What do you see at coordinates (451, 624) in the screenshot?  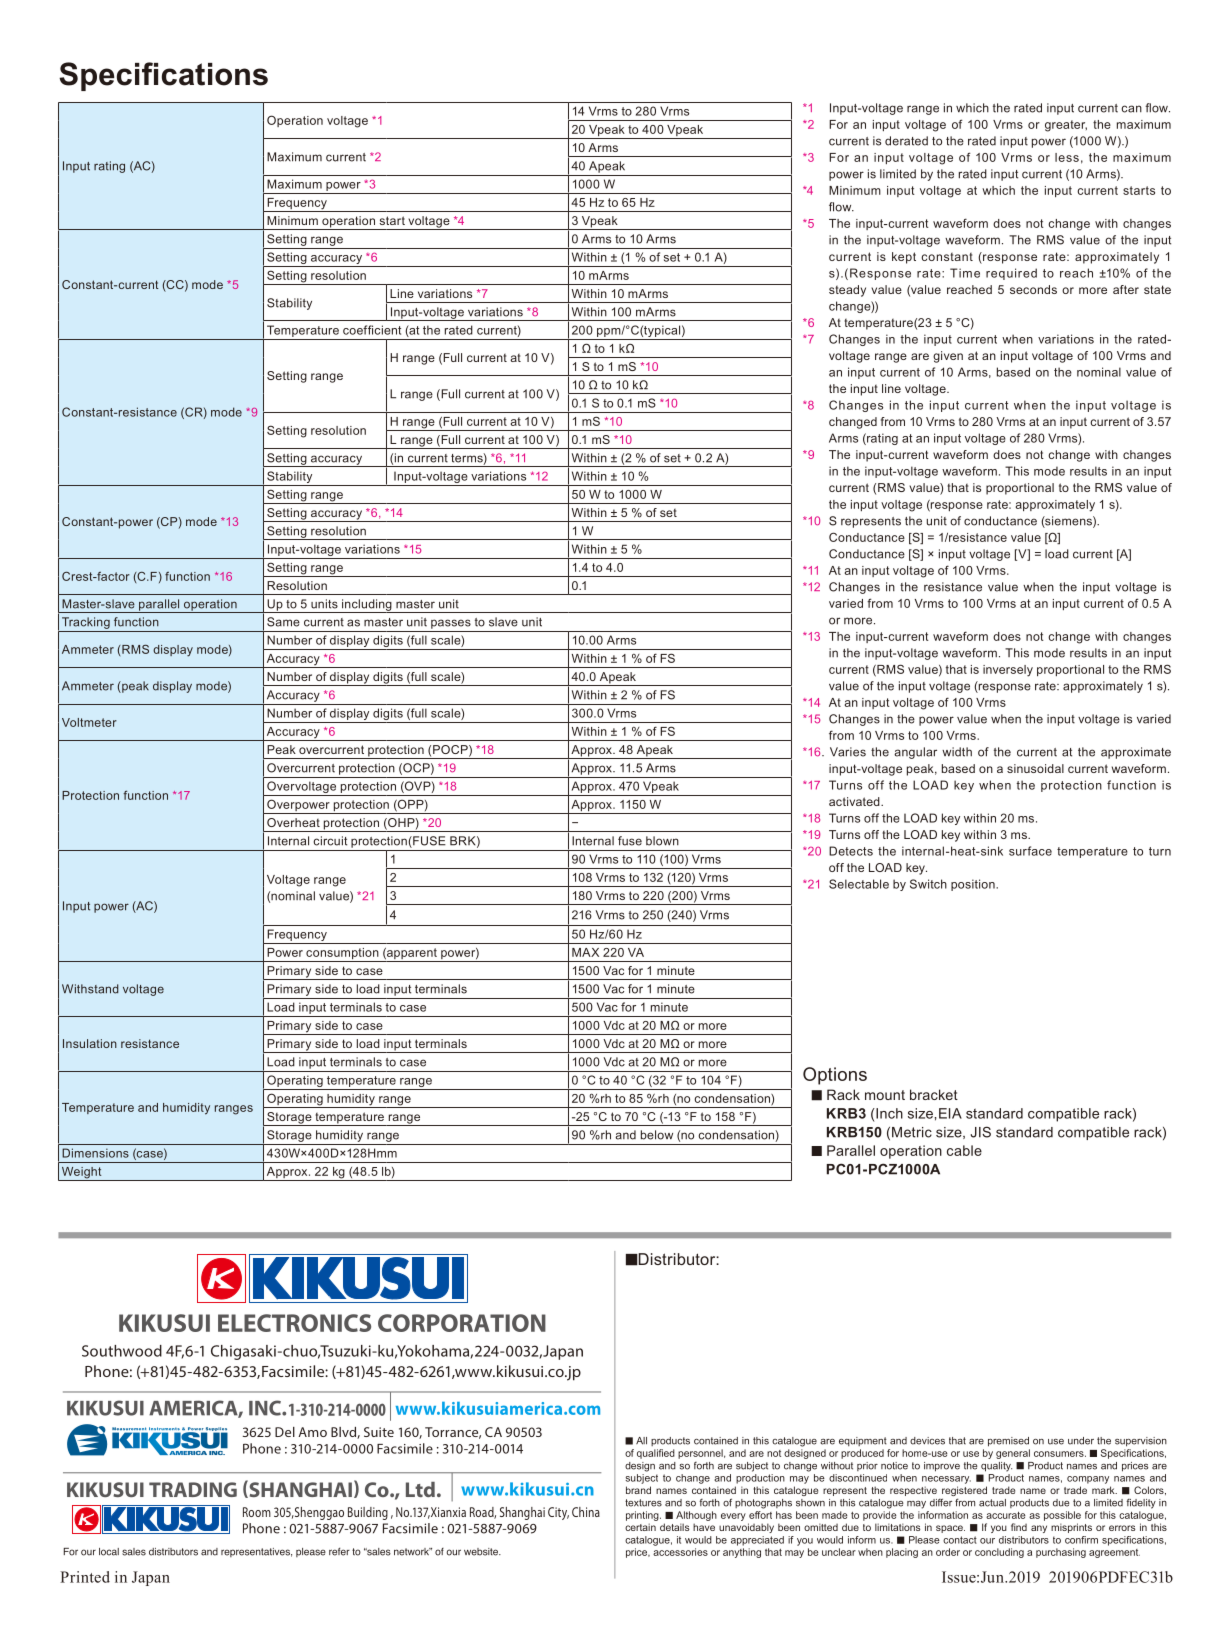 I see `passes` at bounding box center [451, 624].
